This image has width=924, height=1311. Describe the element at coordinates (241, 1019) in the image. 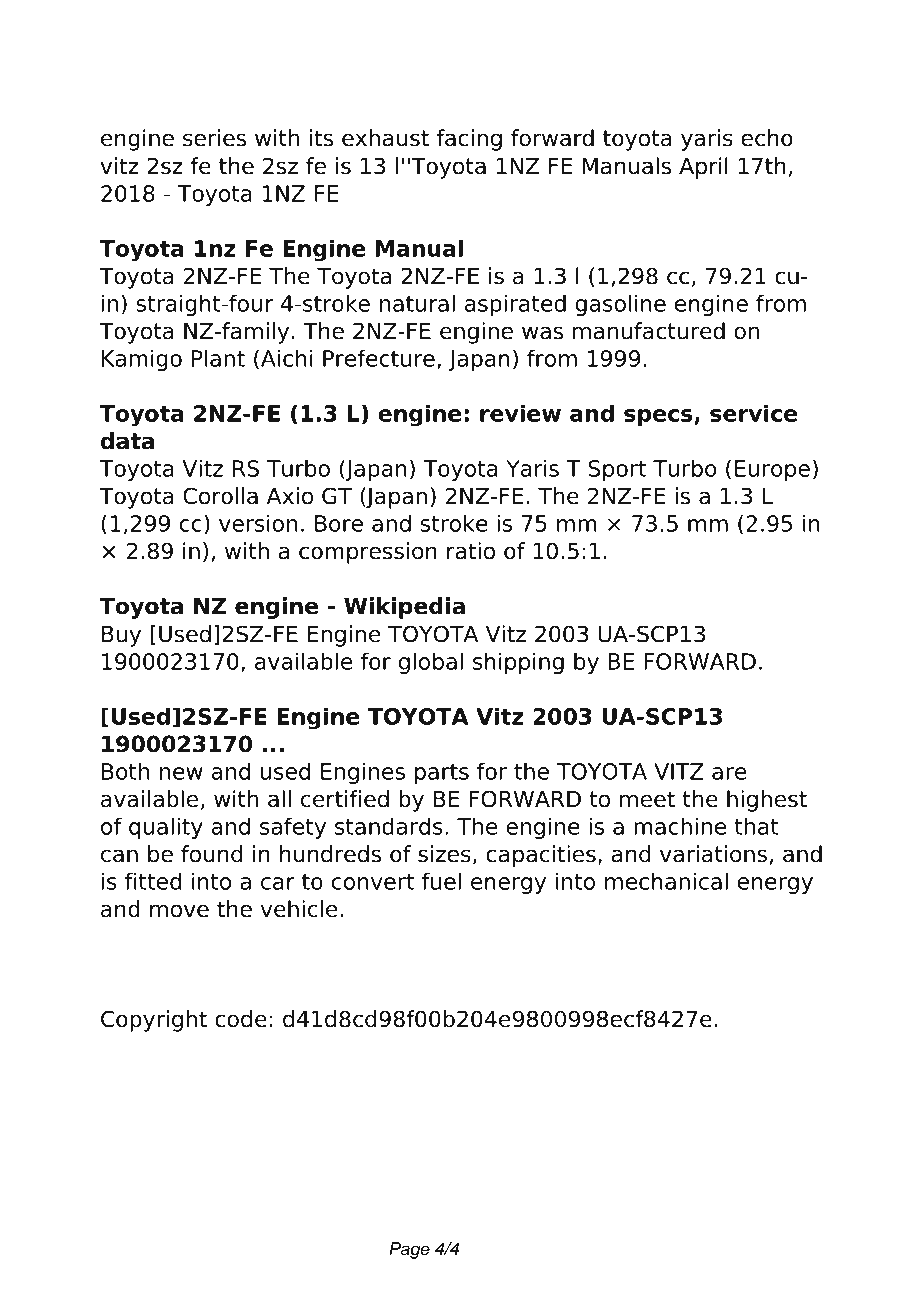

I see `code` at that location.
